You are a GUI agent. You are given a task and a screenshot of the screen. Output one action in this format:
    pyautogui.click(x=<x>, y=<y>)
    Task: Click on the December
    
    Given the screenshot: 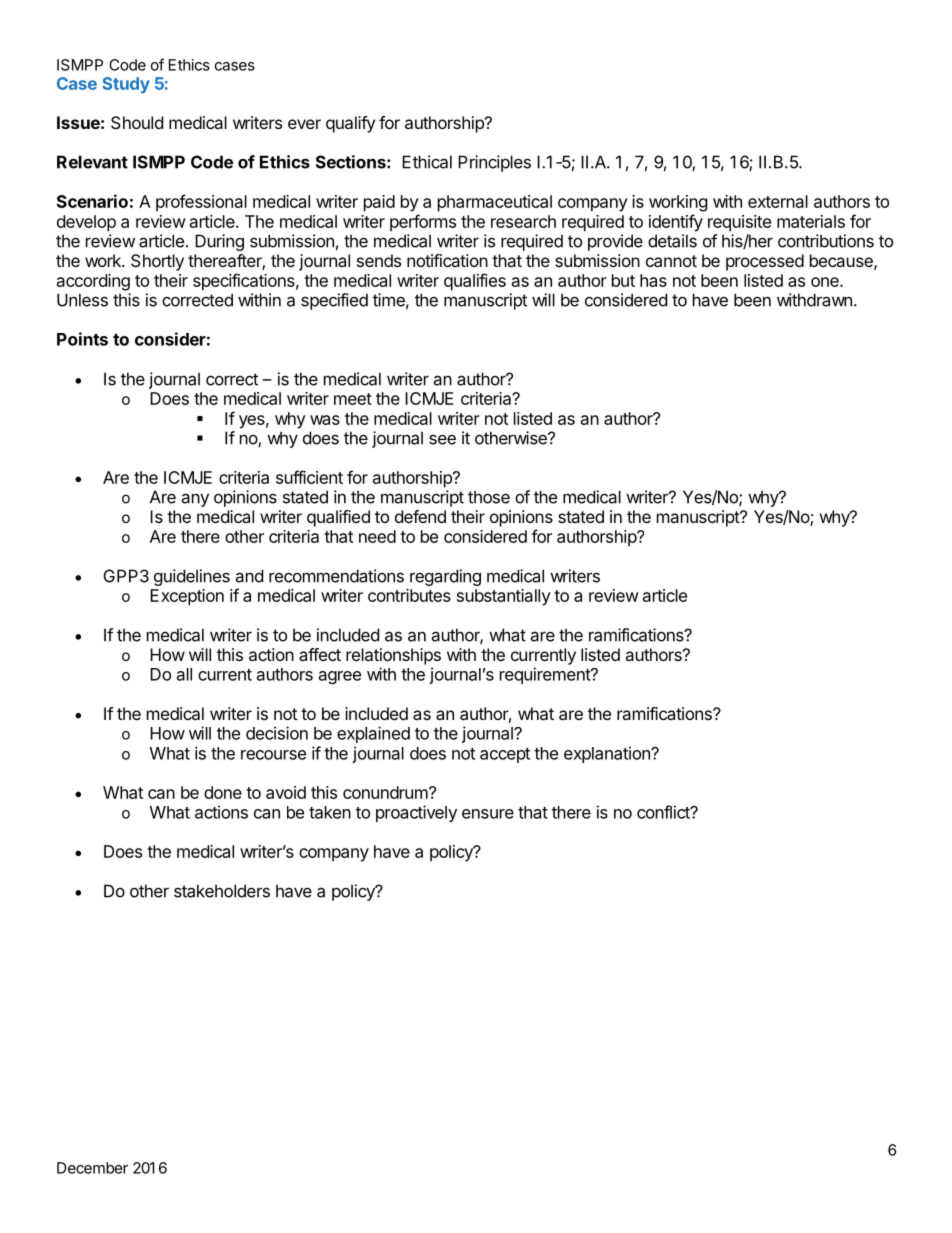 What is the action you would take?
    pyautogui.click(x=92, y=1168)
